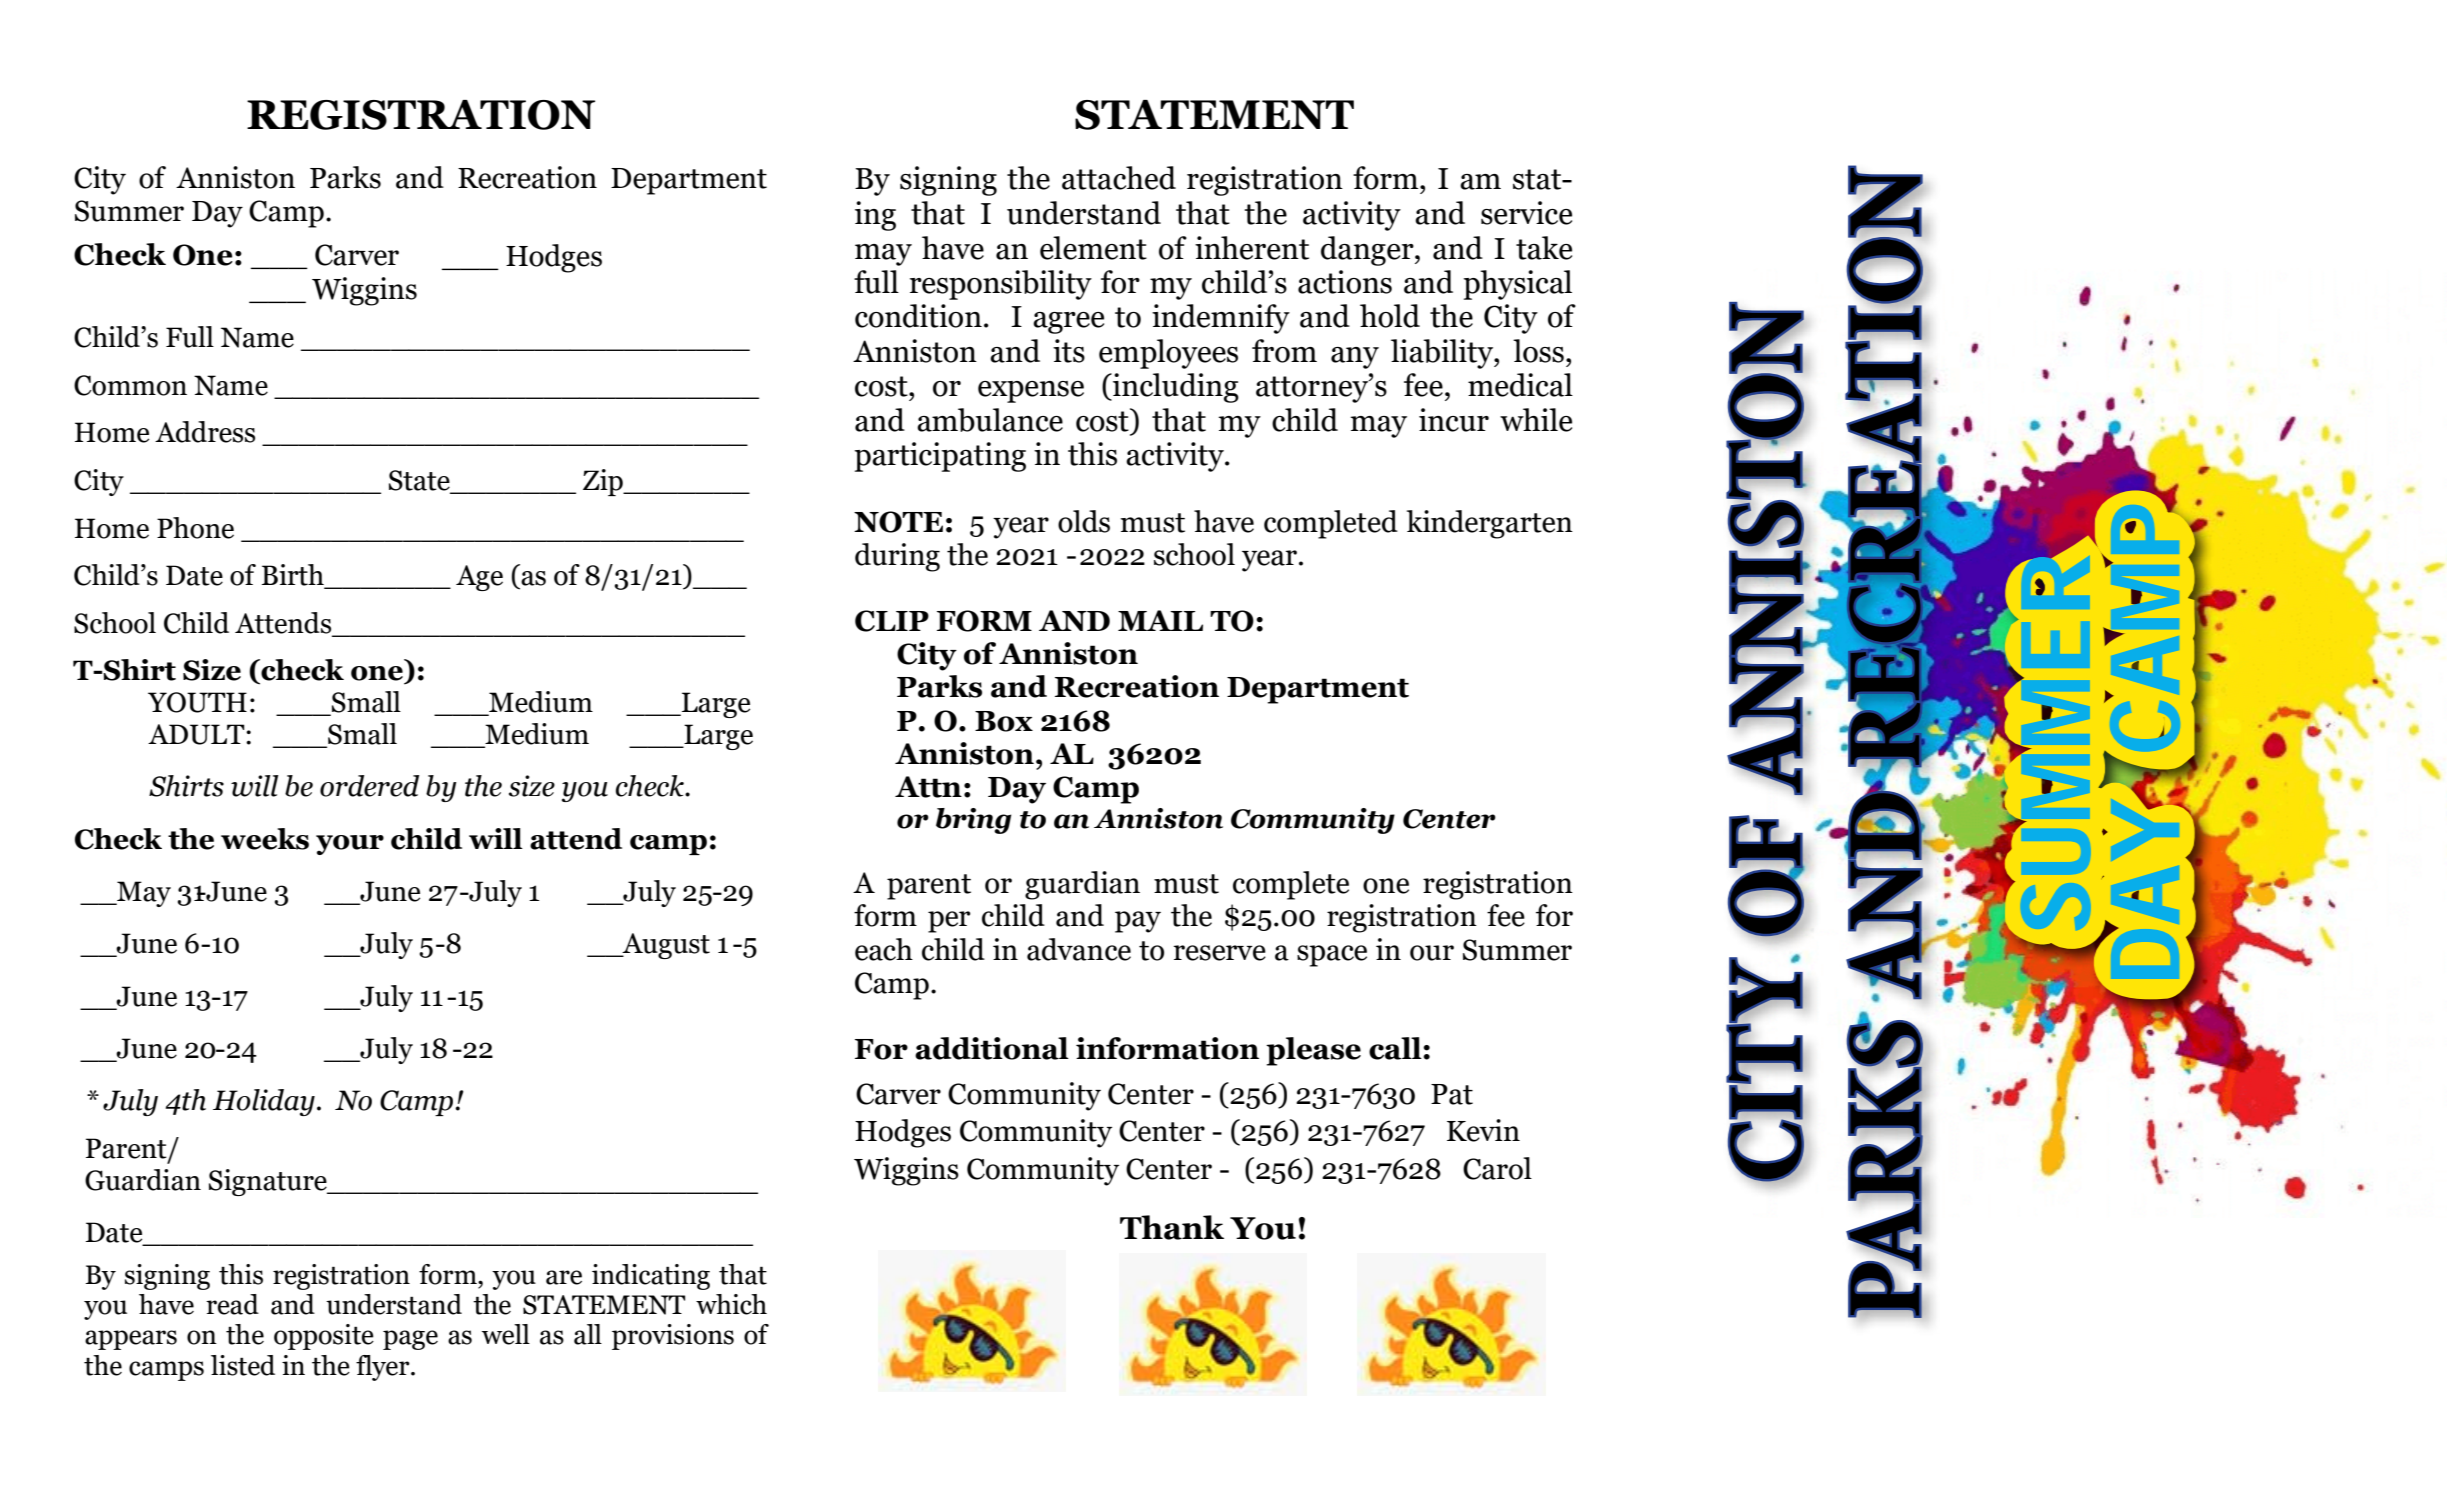  What do you see at coordinates (324, 1337) in the screenshot?
I see `opposite` at bounding box center [324, 1337].
